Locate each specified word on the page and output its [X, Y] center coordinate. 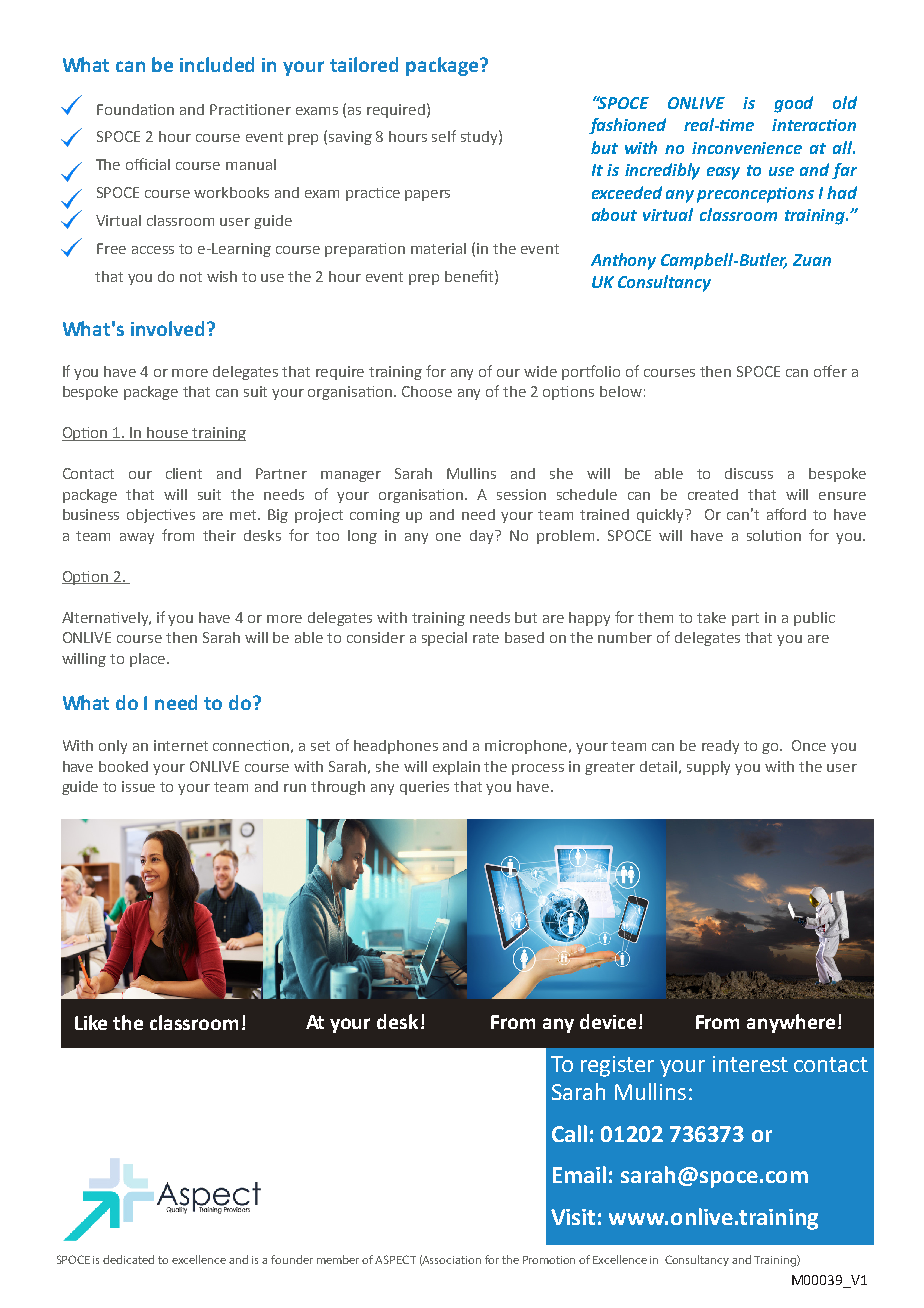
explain [456, 768]
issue [138, 786]
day [483, 537]
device [608, 1021]
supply [708, 768]
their [219, 535]
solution [774, 535]
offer [830, 371]
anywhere [791, 1023]
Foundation [135, 109]
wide [540, 371]
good [793, 104]
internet [181, 745]
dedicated [128, 1259]
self [444, 136]
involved [167, 328]
